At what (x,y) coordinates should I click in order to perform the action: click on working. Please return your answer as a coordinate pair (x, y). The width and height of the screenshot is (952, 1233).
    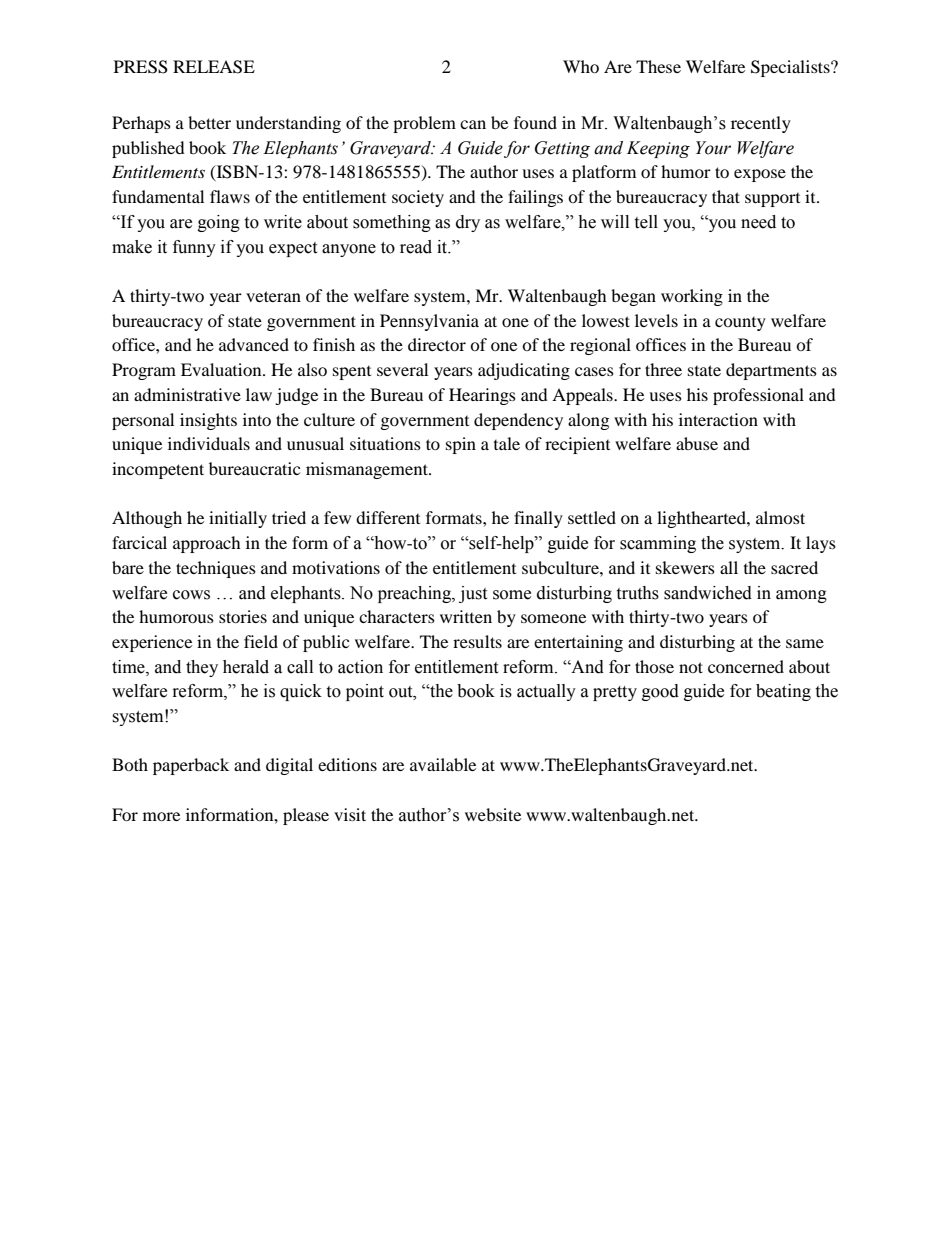
    Looking at the image, I should click on (692, 297).
